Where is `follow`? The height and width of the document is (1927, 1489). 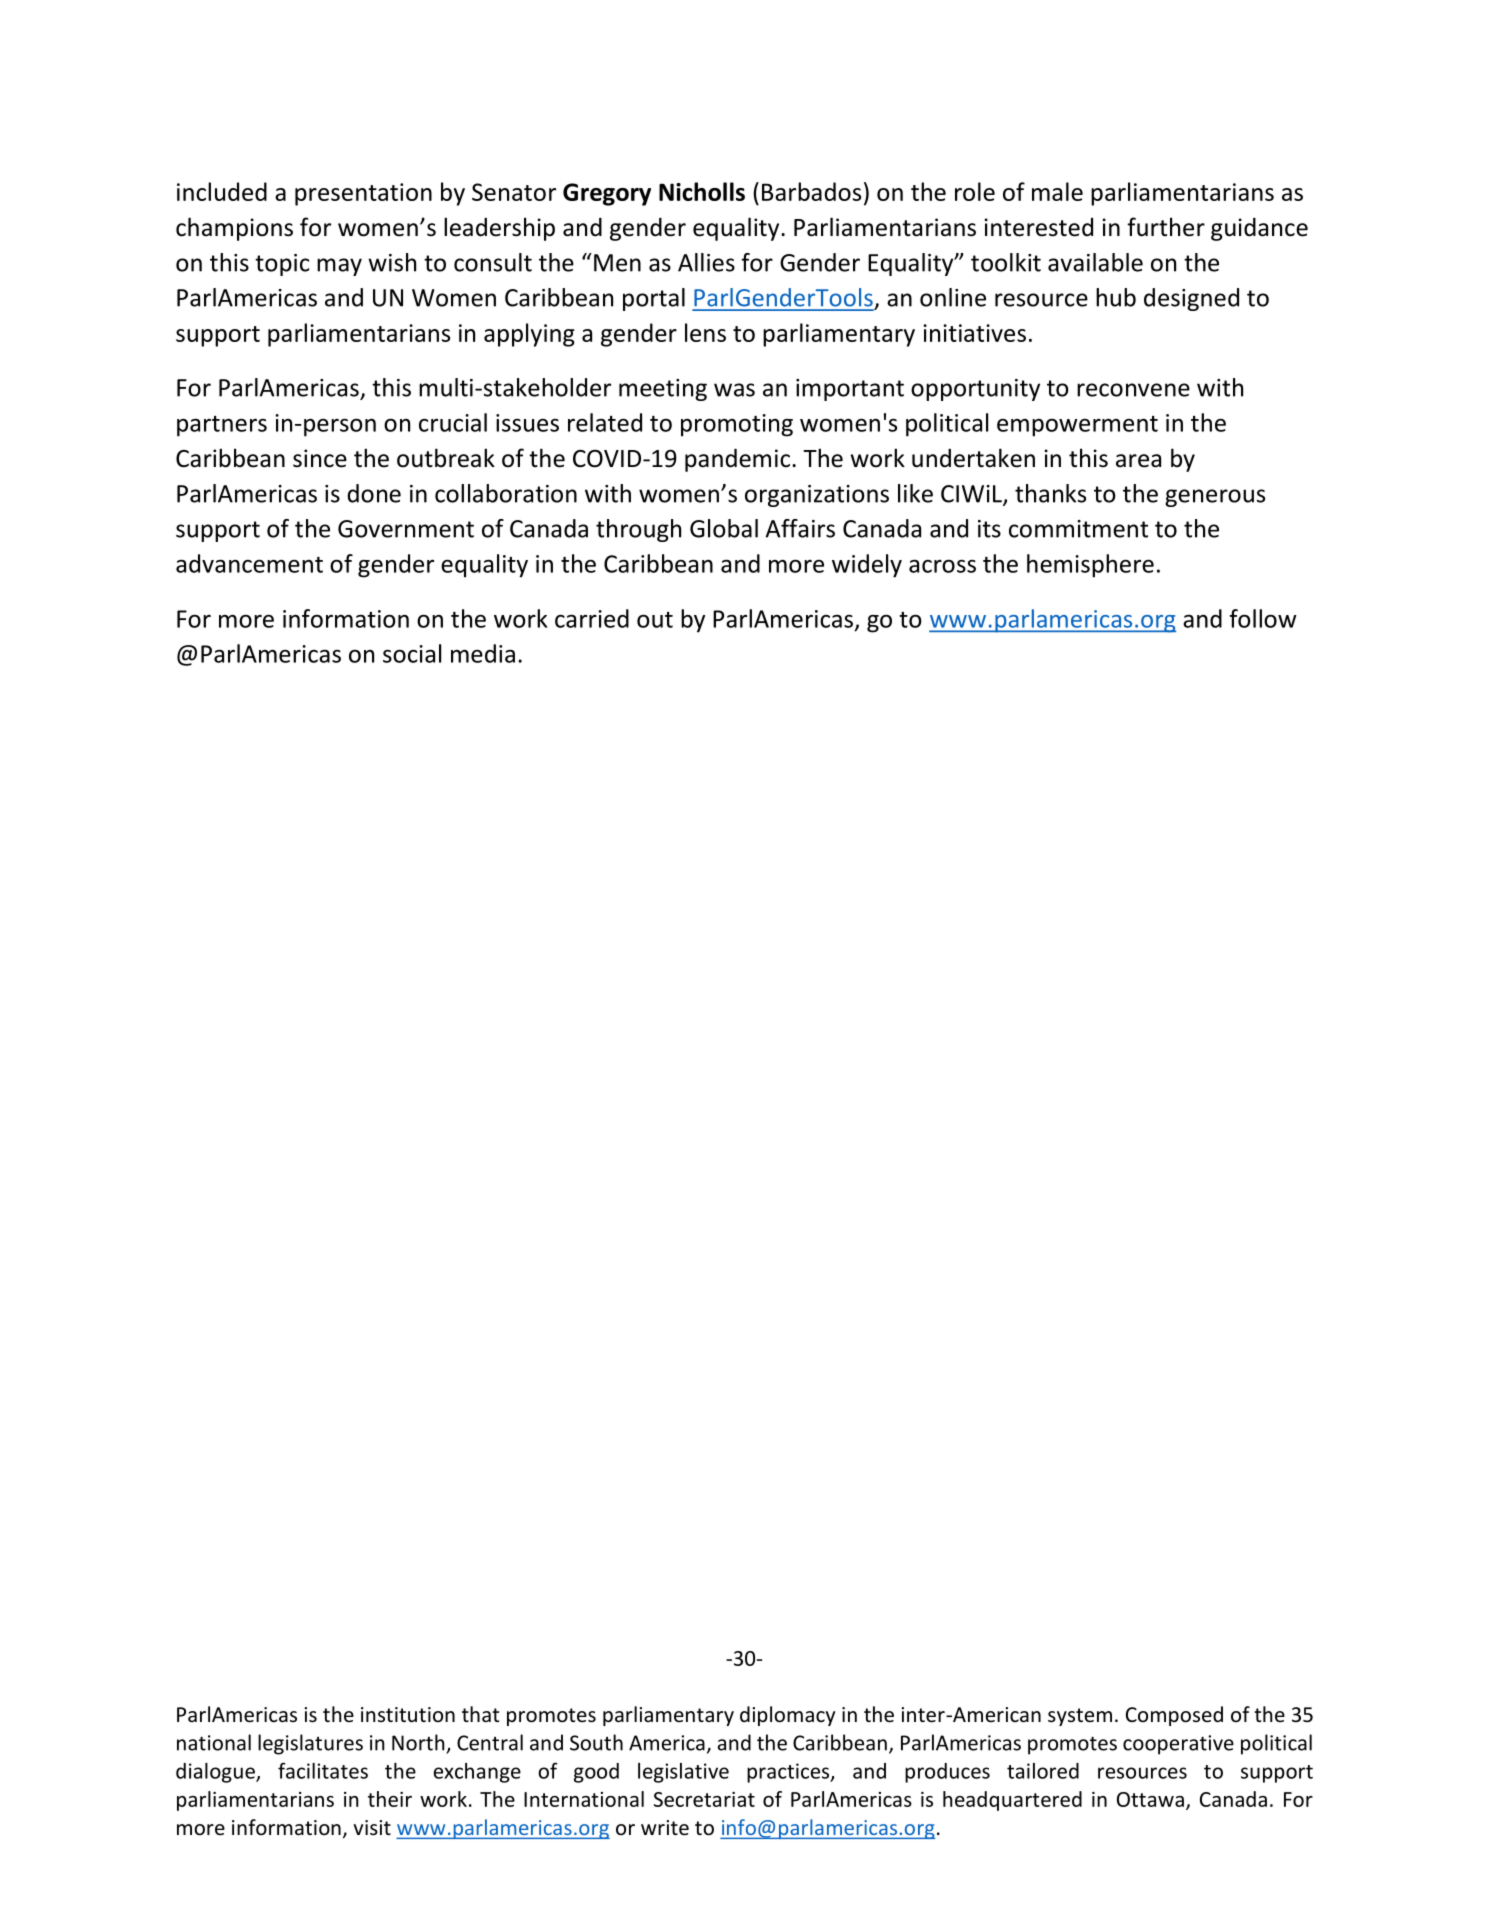 follow is located at coordinates (1263, 618).
